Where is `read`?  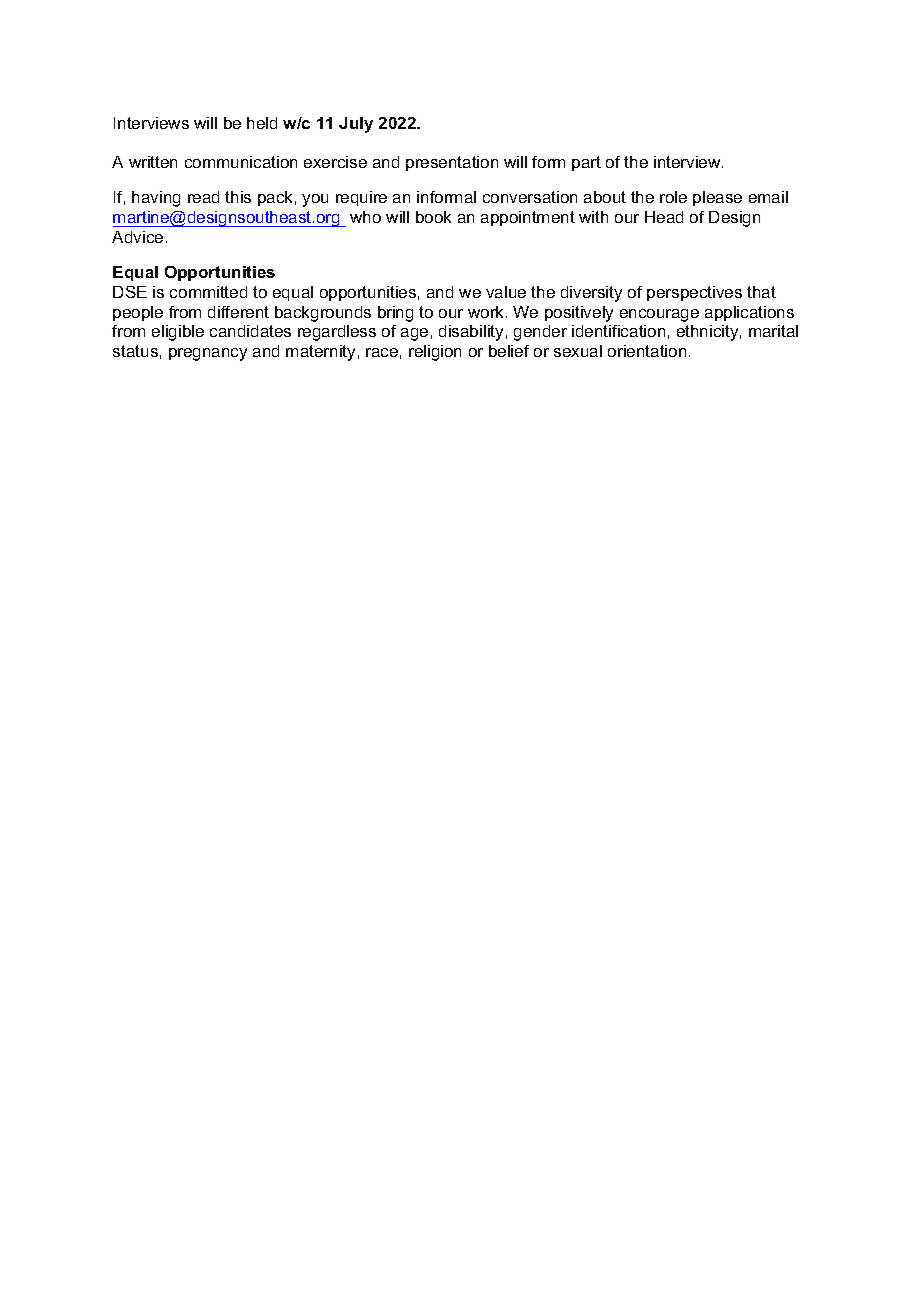 read is located at coordinates (203, 197).
